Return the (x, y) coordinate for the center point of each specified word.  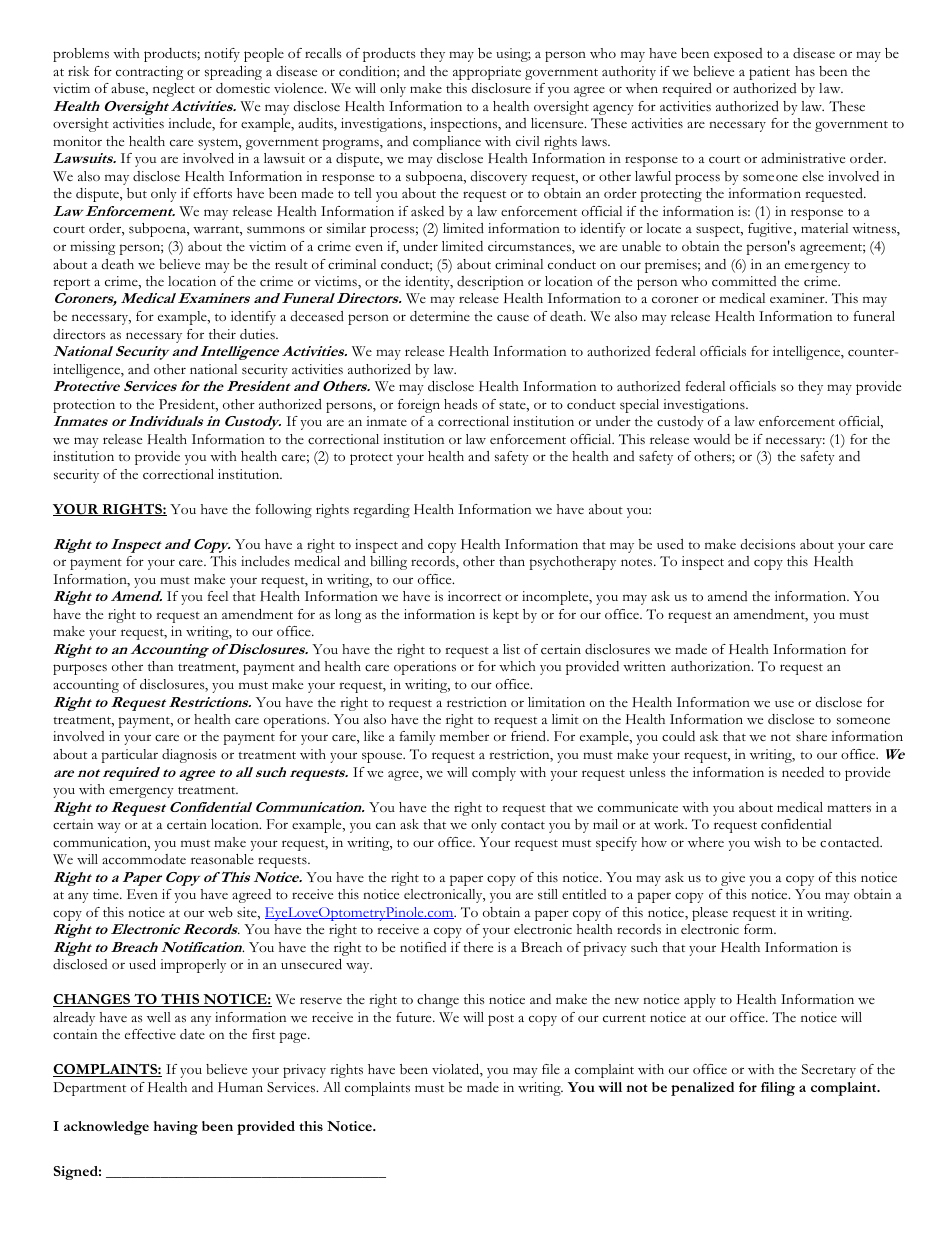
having (175, 1128)
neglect (174, 90)
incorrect (474, 596)
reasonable (222, 859)
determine (440, 316)
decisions (768, 544)
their (222, 334)
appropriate (487, 73)
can (386, 826)
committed (744, 281)
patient (769, 73)
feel (218, 596)
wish (767, 842)
